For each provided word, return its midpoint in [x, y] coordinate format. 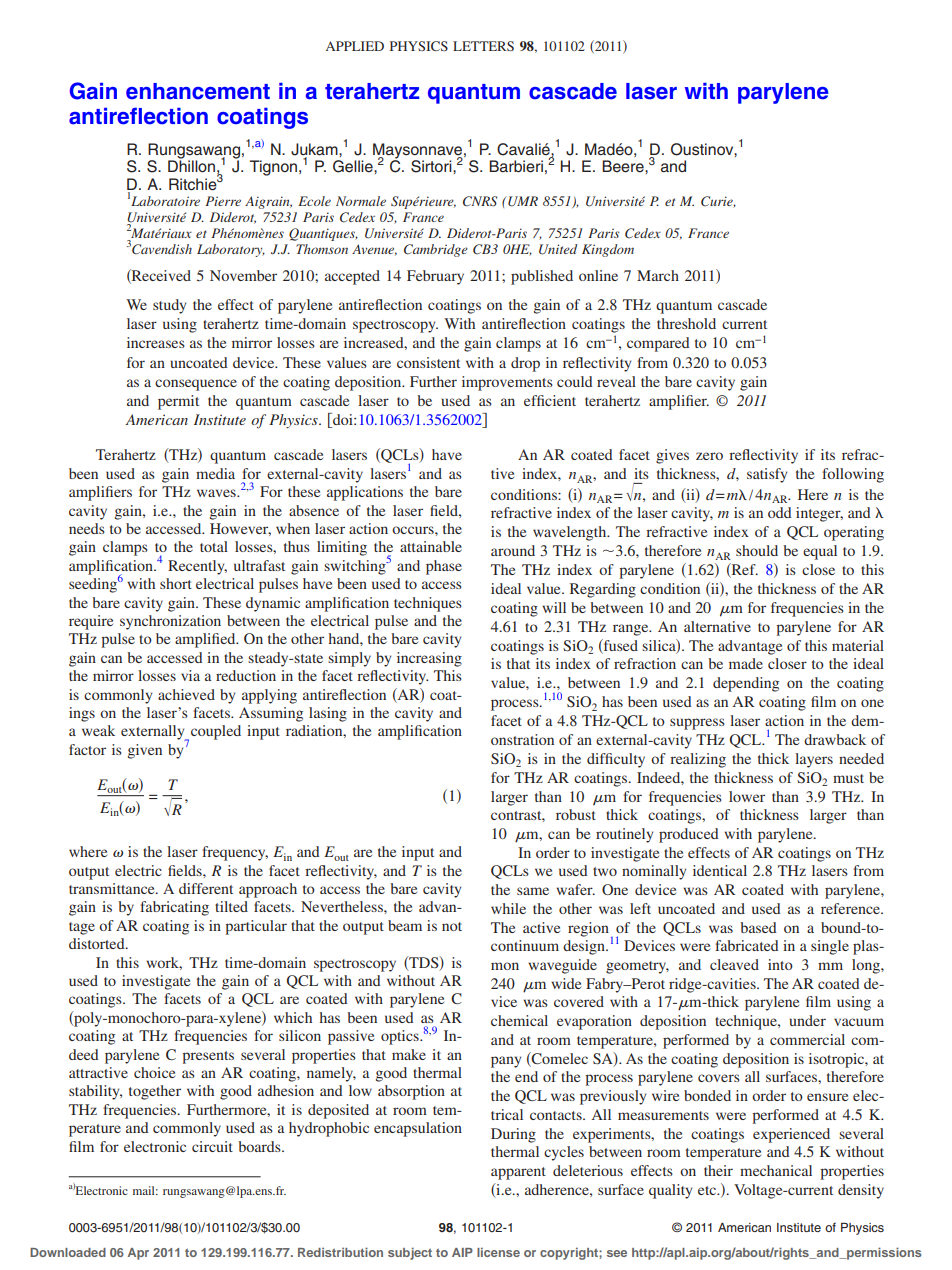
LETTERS [483, 46]
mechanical [776, 1170]
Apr [138, 1254]
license [498, 1252]
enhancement [198, 91]
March [658, 275]
